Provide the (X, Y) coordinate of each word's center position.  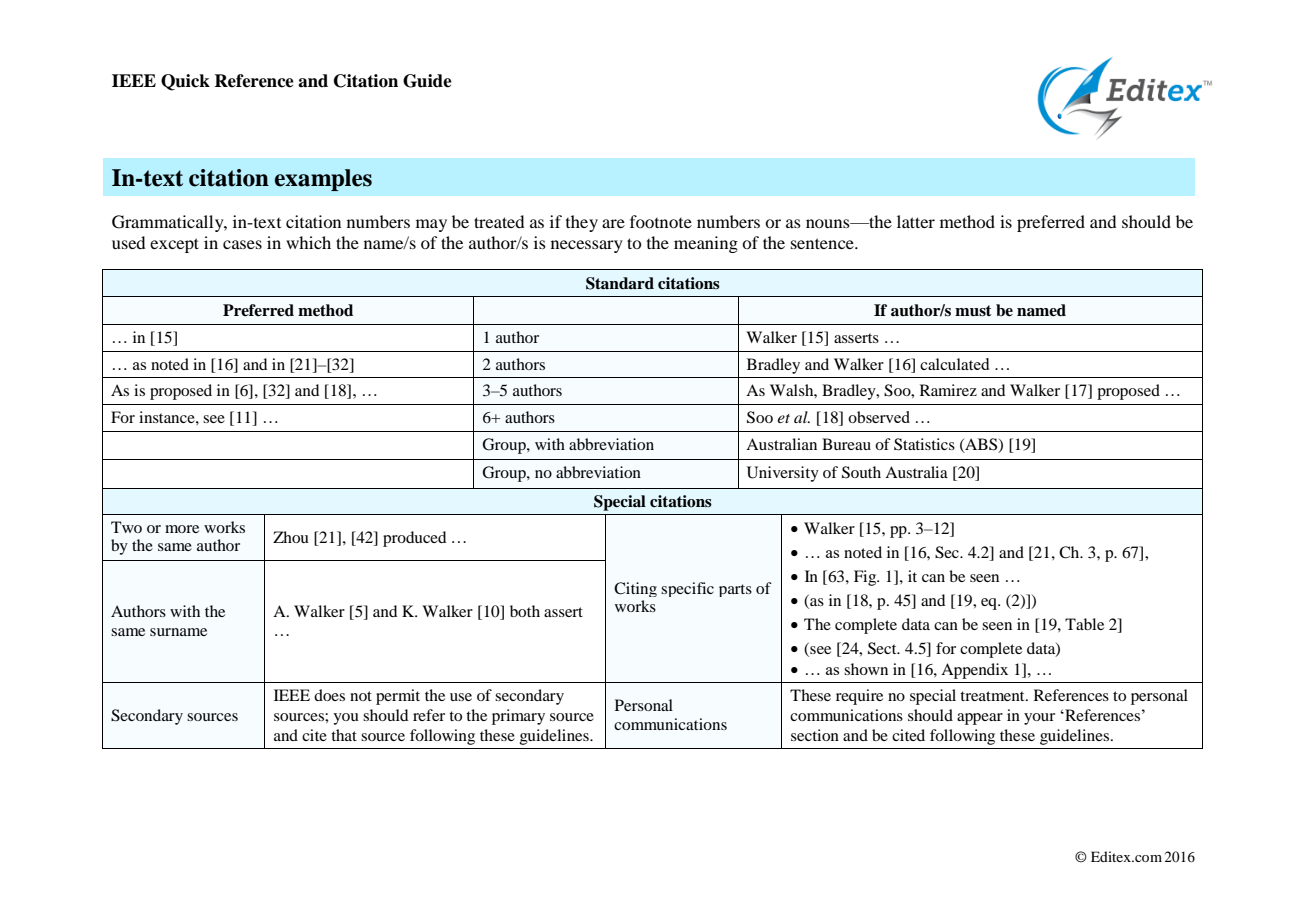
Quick (185, 82)
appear (980, 719)
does (329, 695)
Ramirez (948, 390)
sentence (823, 243)
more (182, 529)
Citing (635, 589)
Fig (866, 578)
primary (518, 717)
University (783, 474)
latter (916, 221)
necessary (587, 246)
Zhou (291, 537)
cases (242, 244)
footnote (661, 221)
